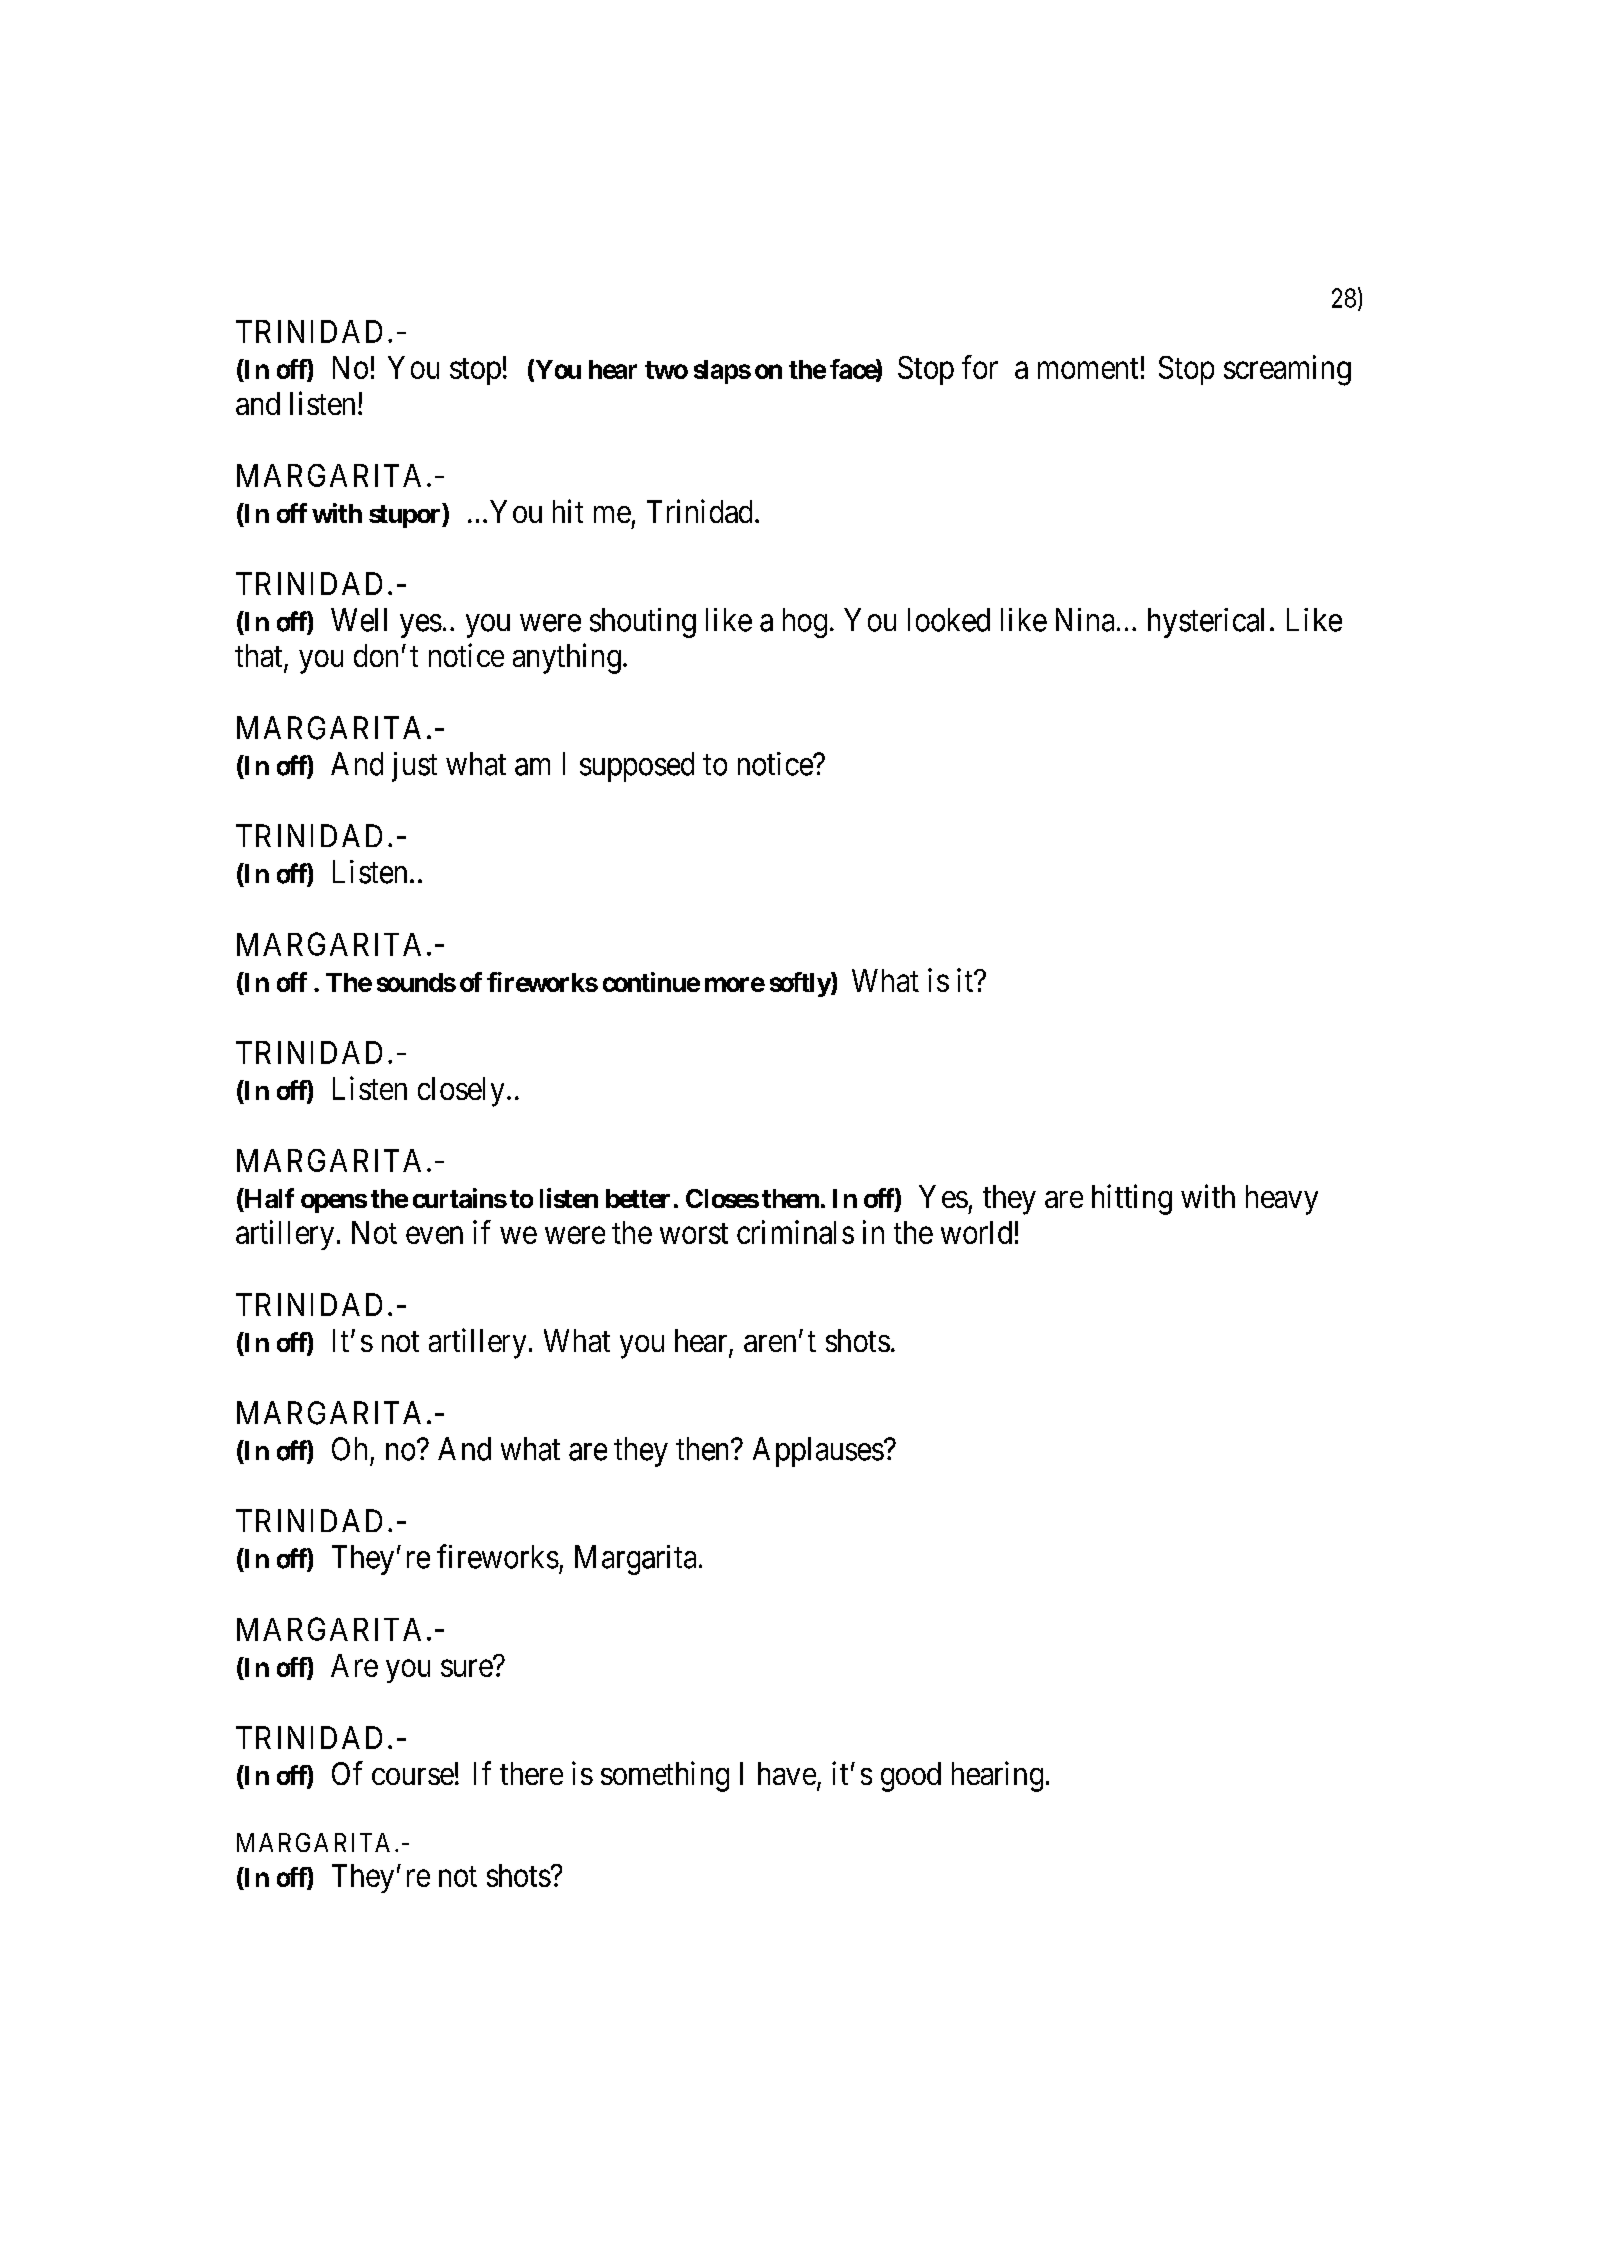  What do you see at coordinates (801, 984) in the page?
I see `softly` at bounding box center [801, 984].
